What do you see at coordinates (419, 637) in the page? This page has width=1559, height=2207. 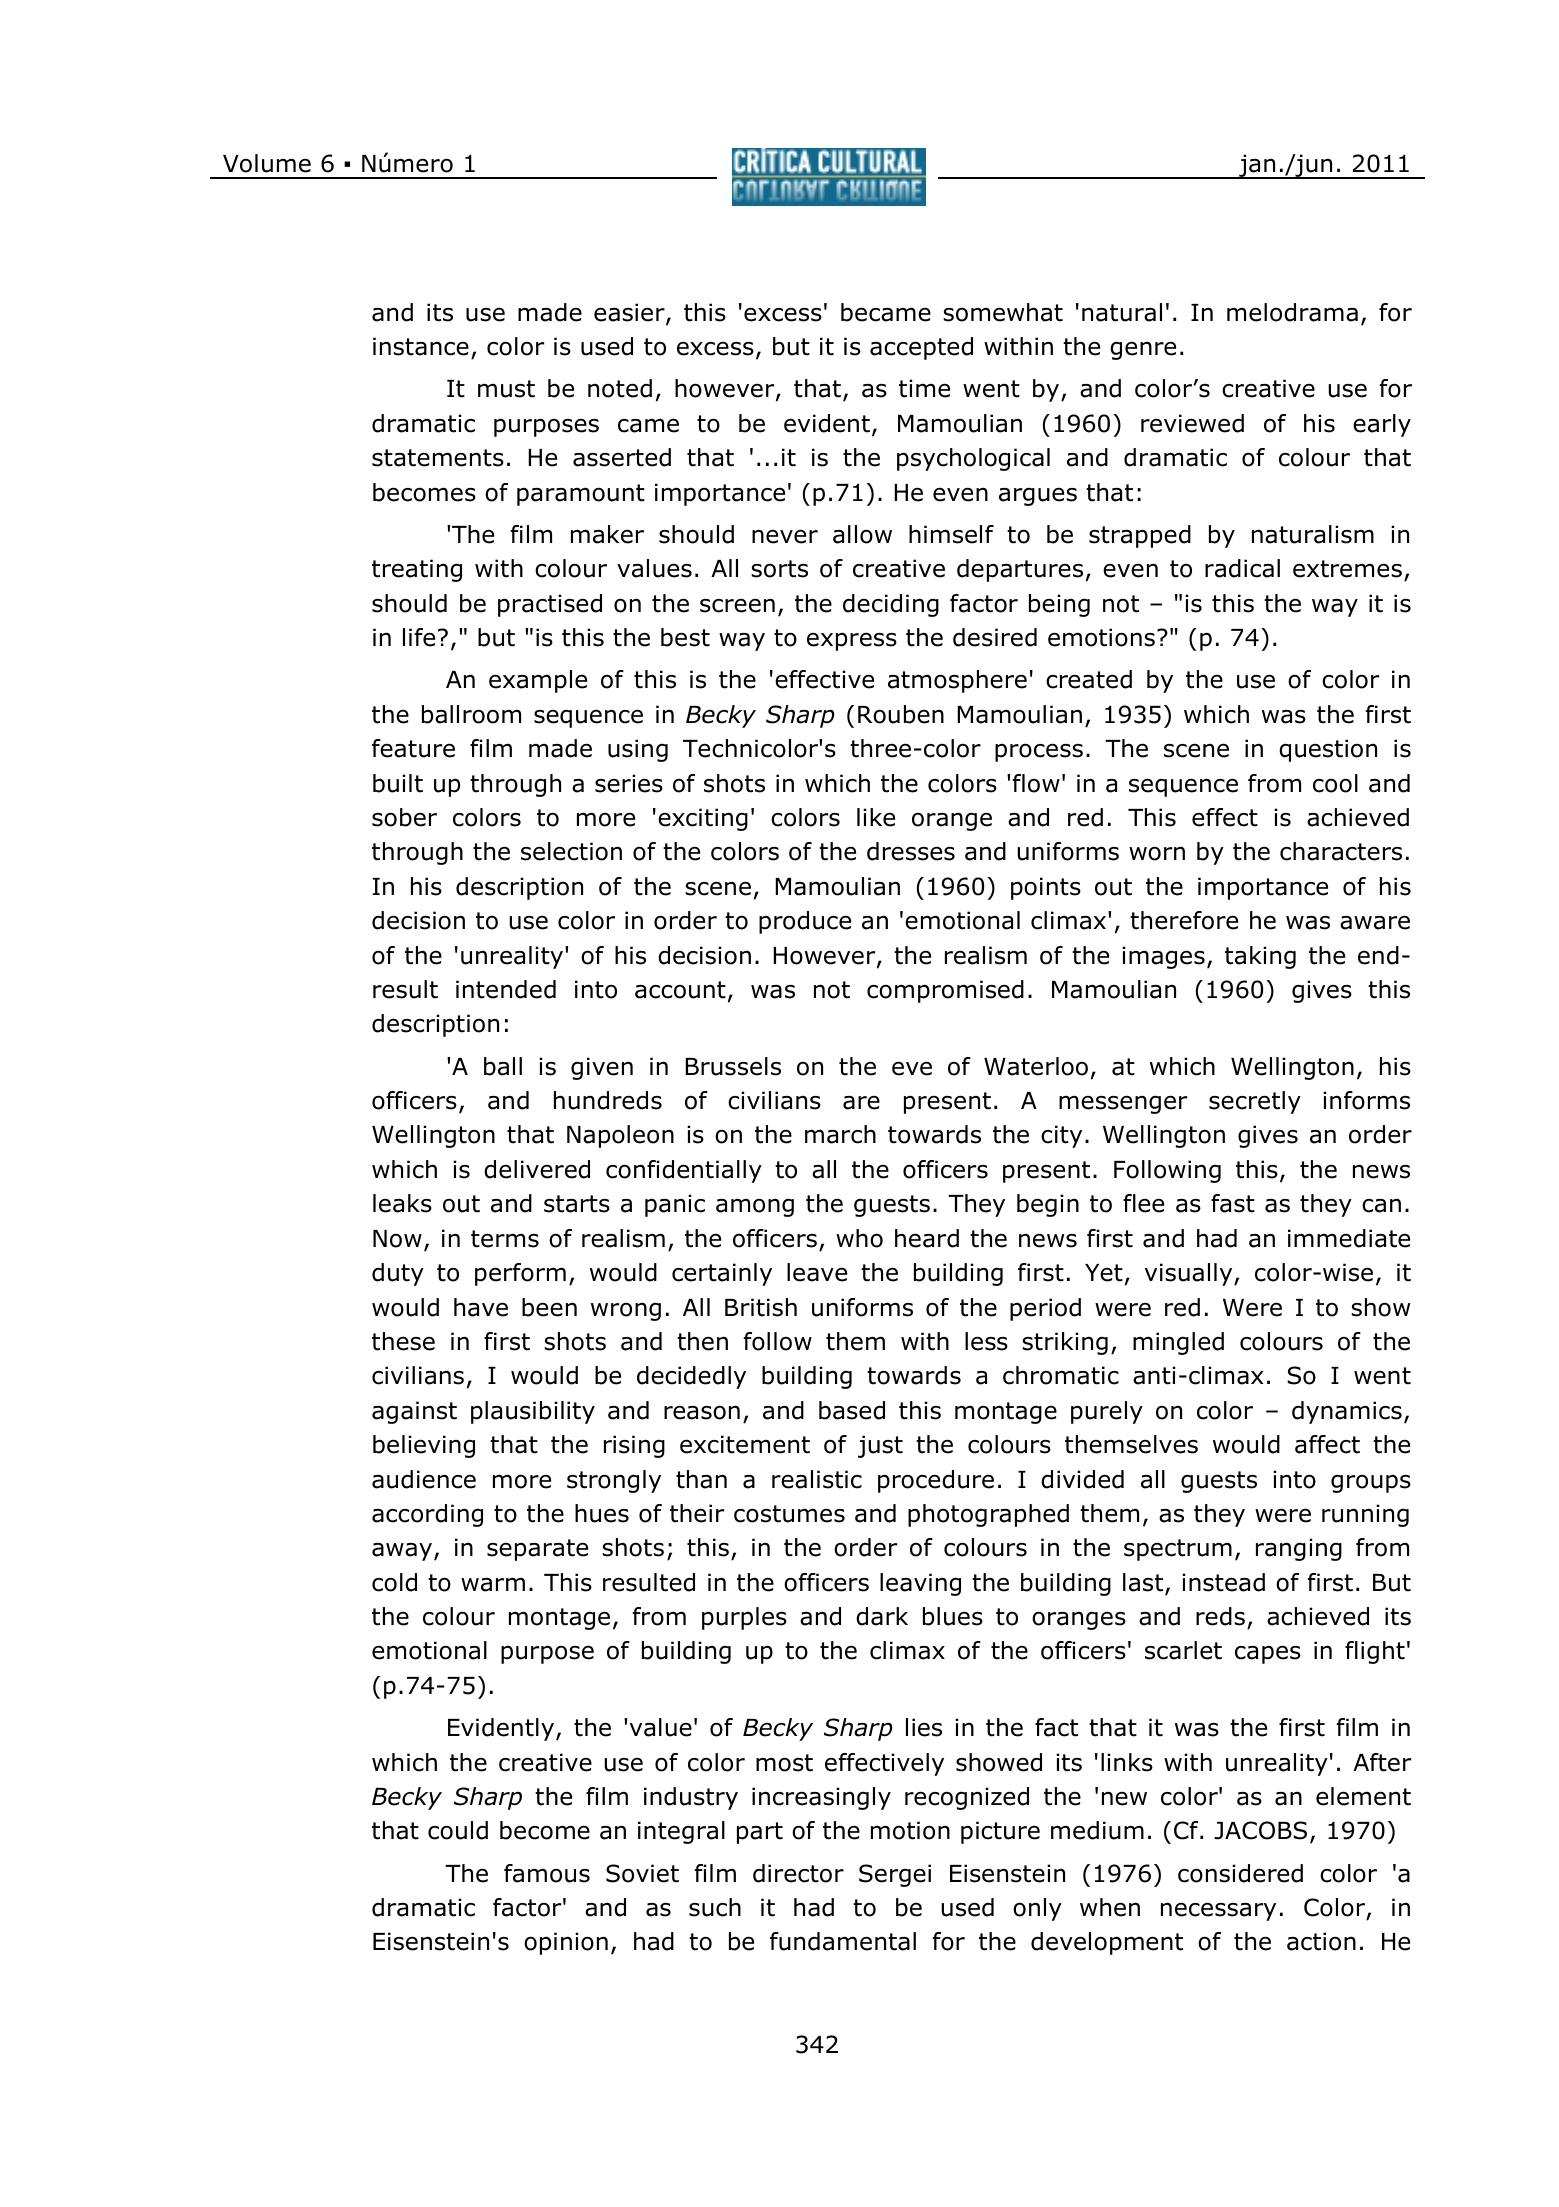 I see `life` at bounding box center [419, 637].
